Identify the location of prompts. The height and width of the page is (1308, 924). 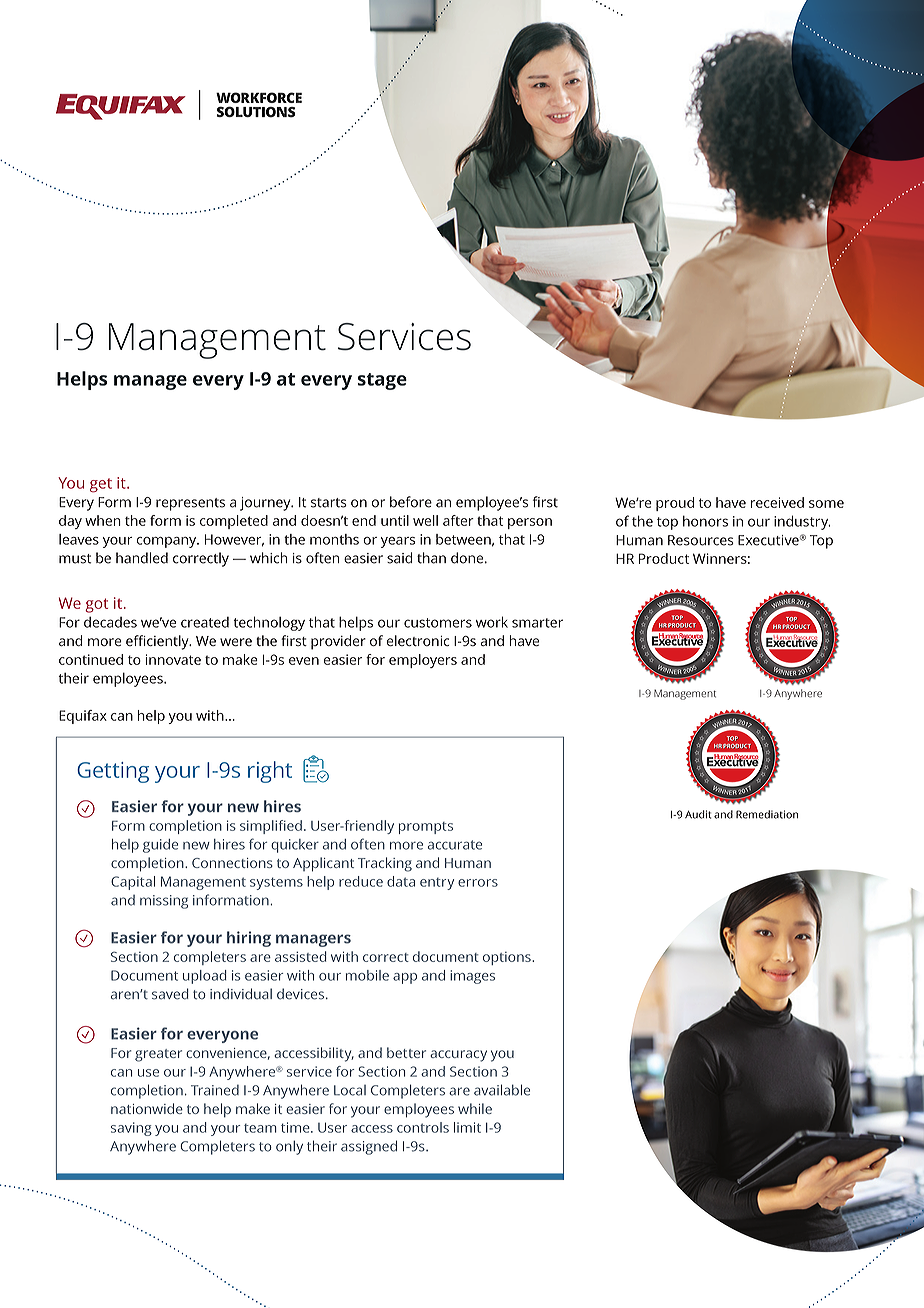
(426, 828).
